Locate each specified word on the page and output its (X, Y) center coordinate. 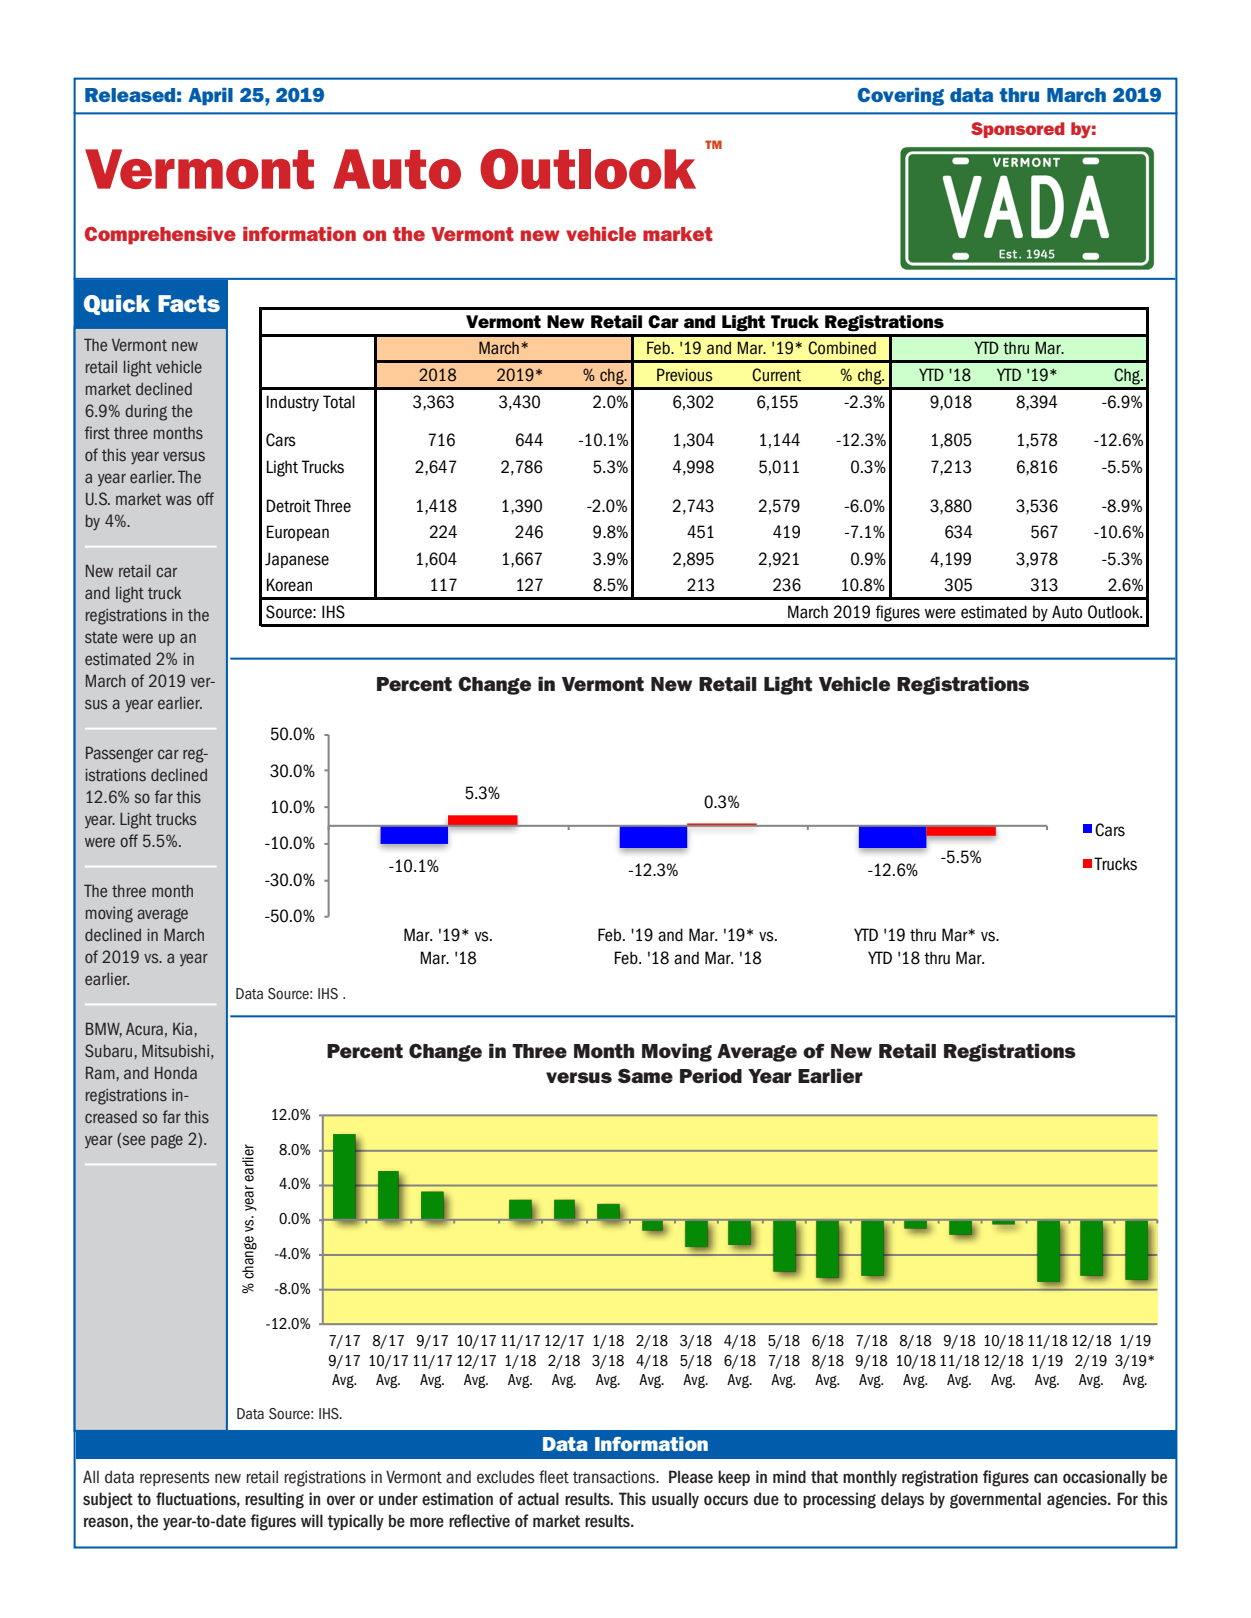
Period (711, 1075)
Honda (176, 1073)
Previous (685, 375)
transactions (615, 1477)
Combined (842, 348)
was (178, 500)
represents (175, 1478)
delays (902, 1500)
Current (776, 375)
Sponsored (1018, 130)
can (1045, 1478)
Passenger (119, 754)
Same (645, 1076)
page (167, 1141)
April (210, 97)
